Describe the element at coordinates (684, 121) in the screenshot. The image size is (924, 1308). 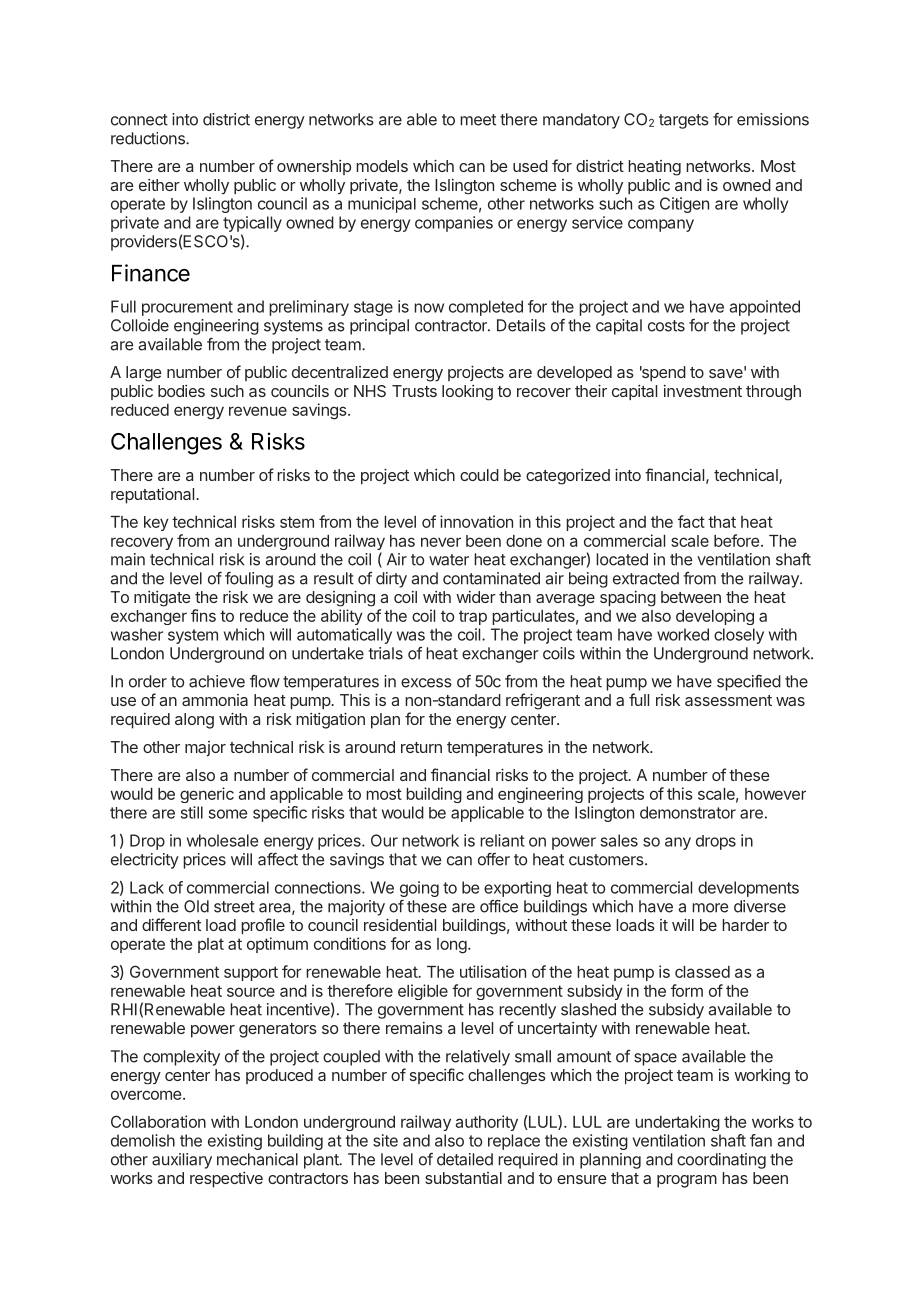
I see `targets` at that location.
